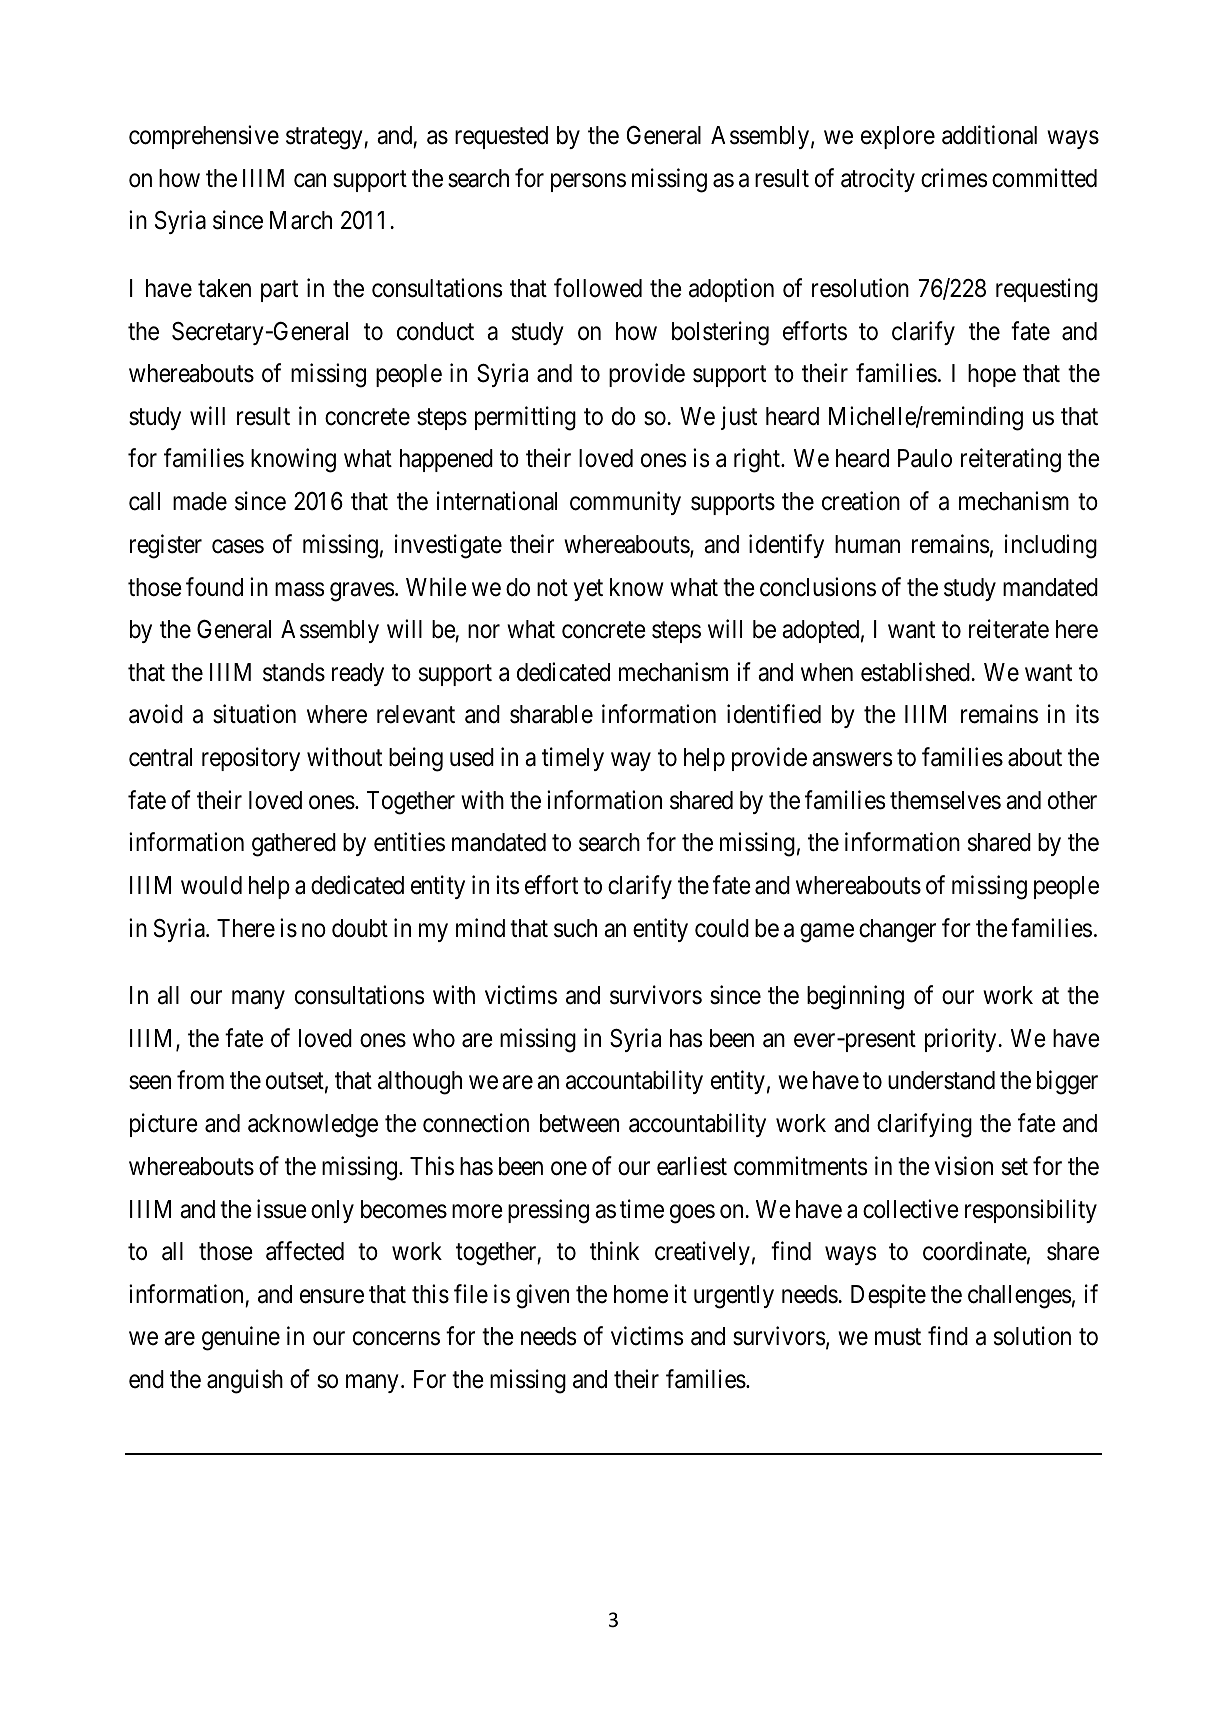 The image size is (1227, 1735). I want to click on home, so click(641, 1294).
